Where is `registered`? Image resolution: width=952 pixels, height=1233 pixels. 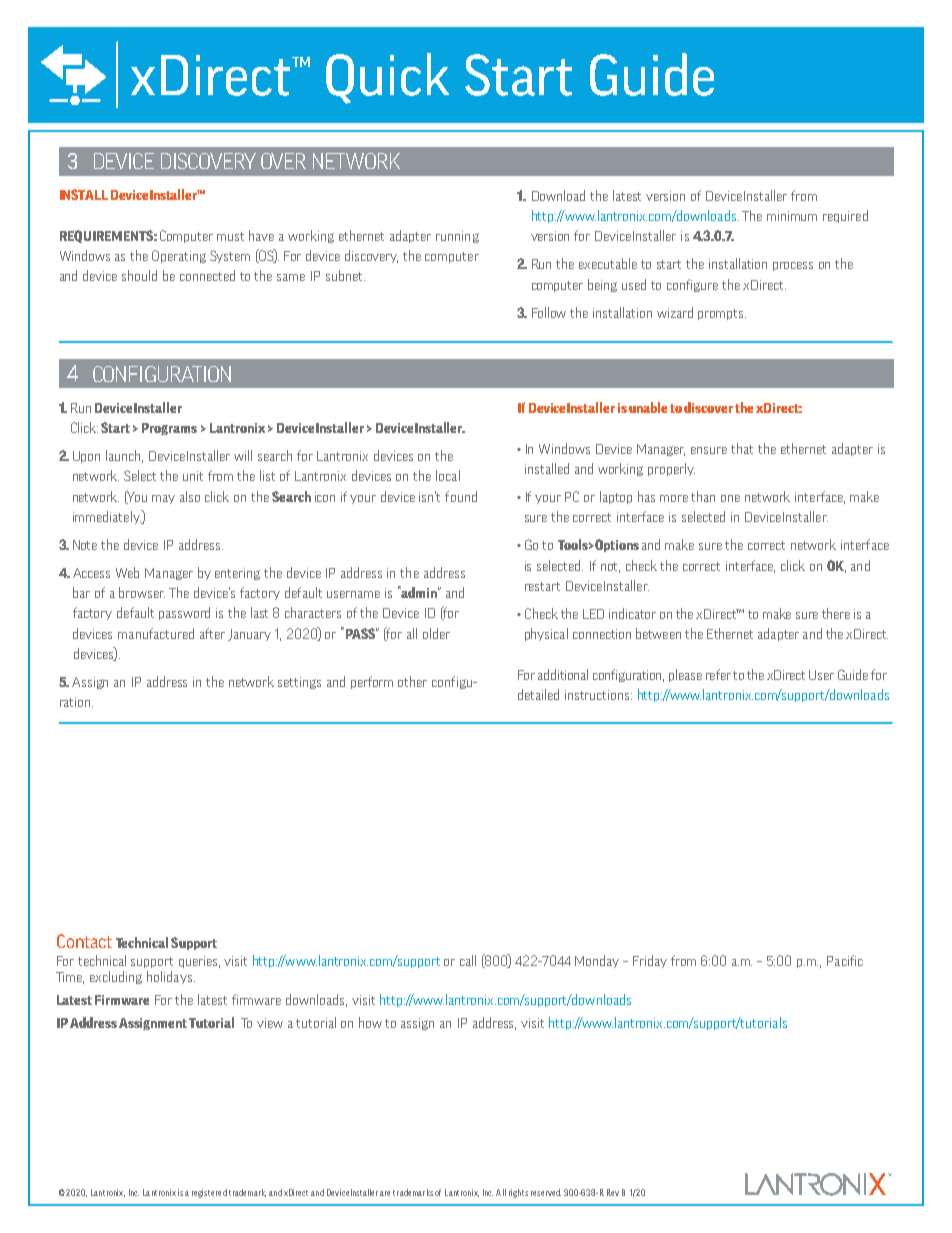 registered is located at coordinates (209, 1193).
